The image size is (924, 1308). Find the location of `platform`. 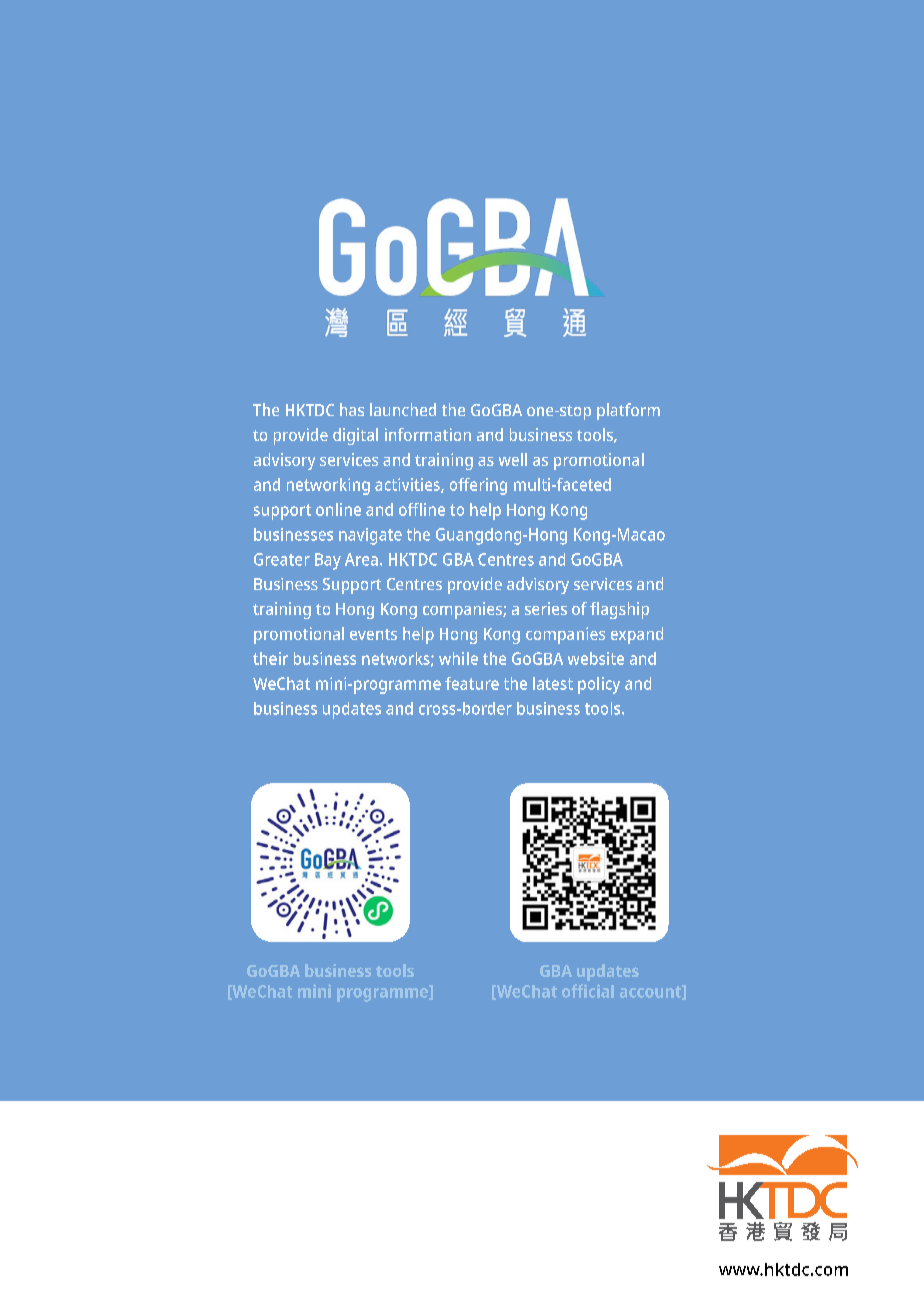

platform is located at coordinates (628, 411).
